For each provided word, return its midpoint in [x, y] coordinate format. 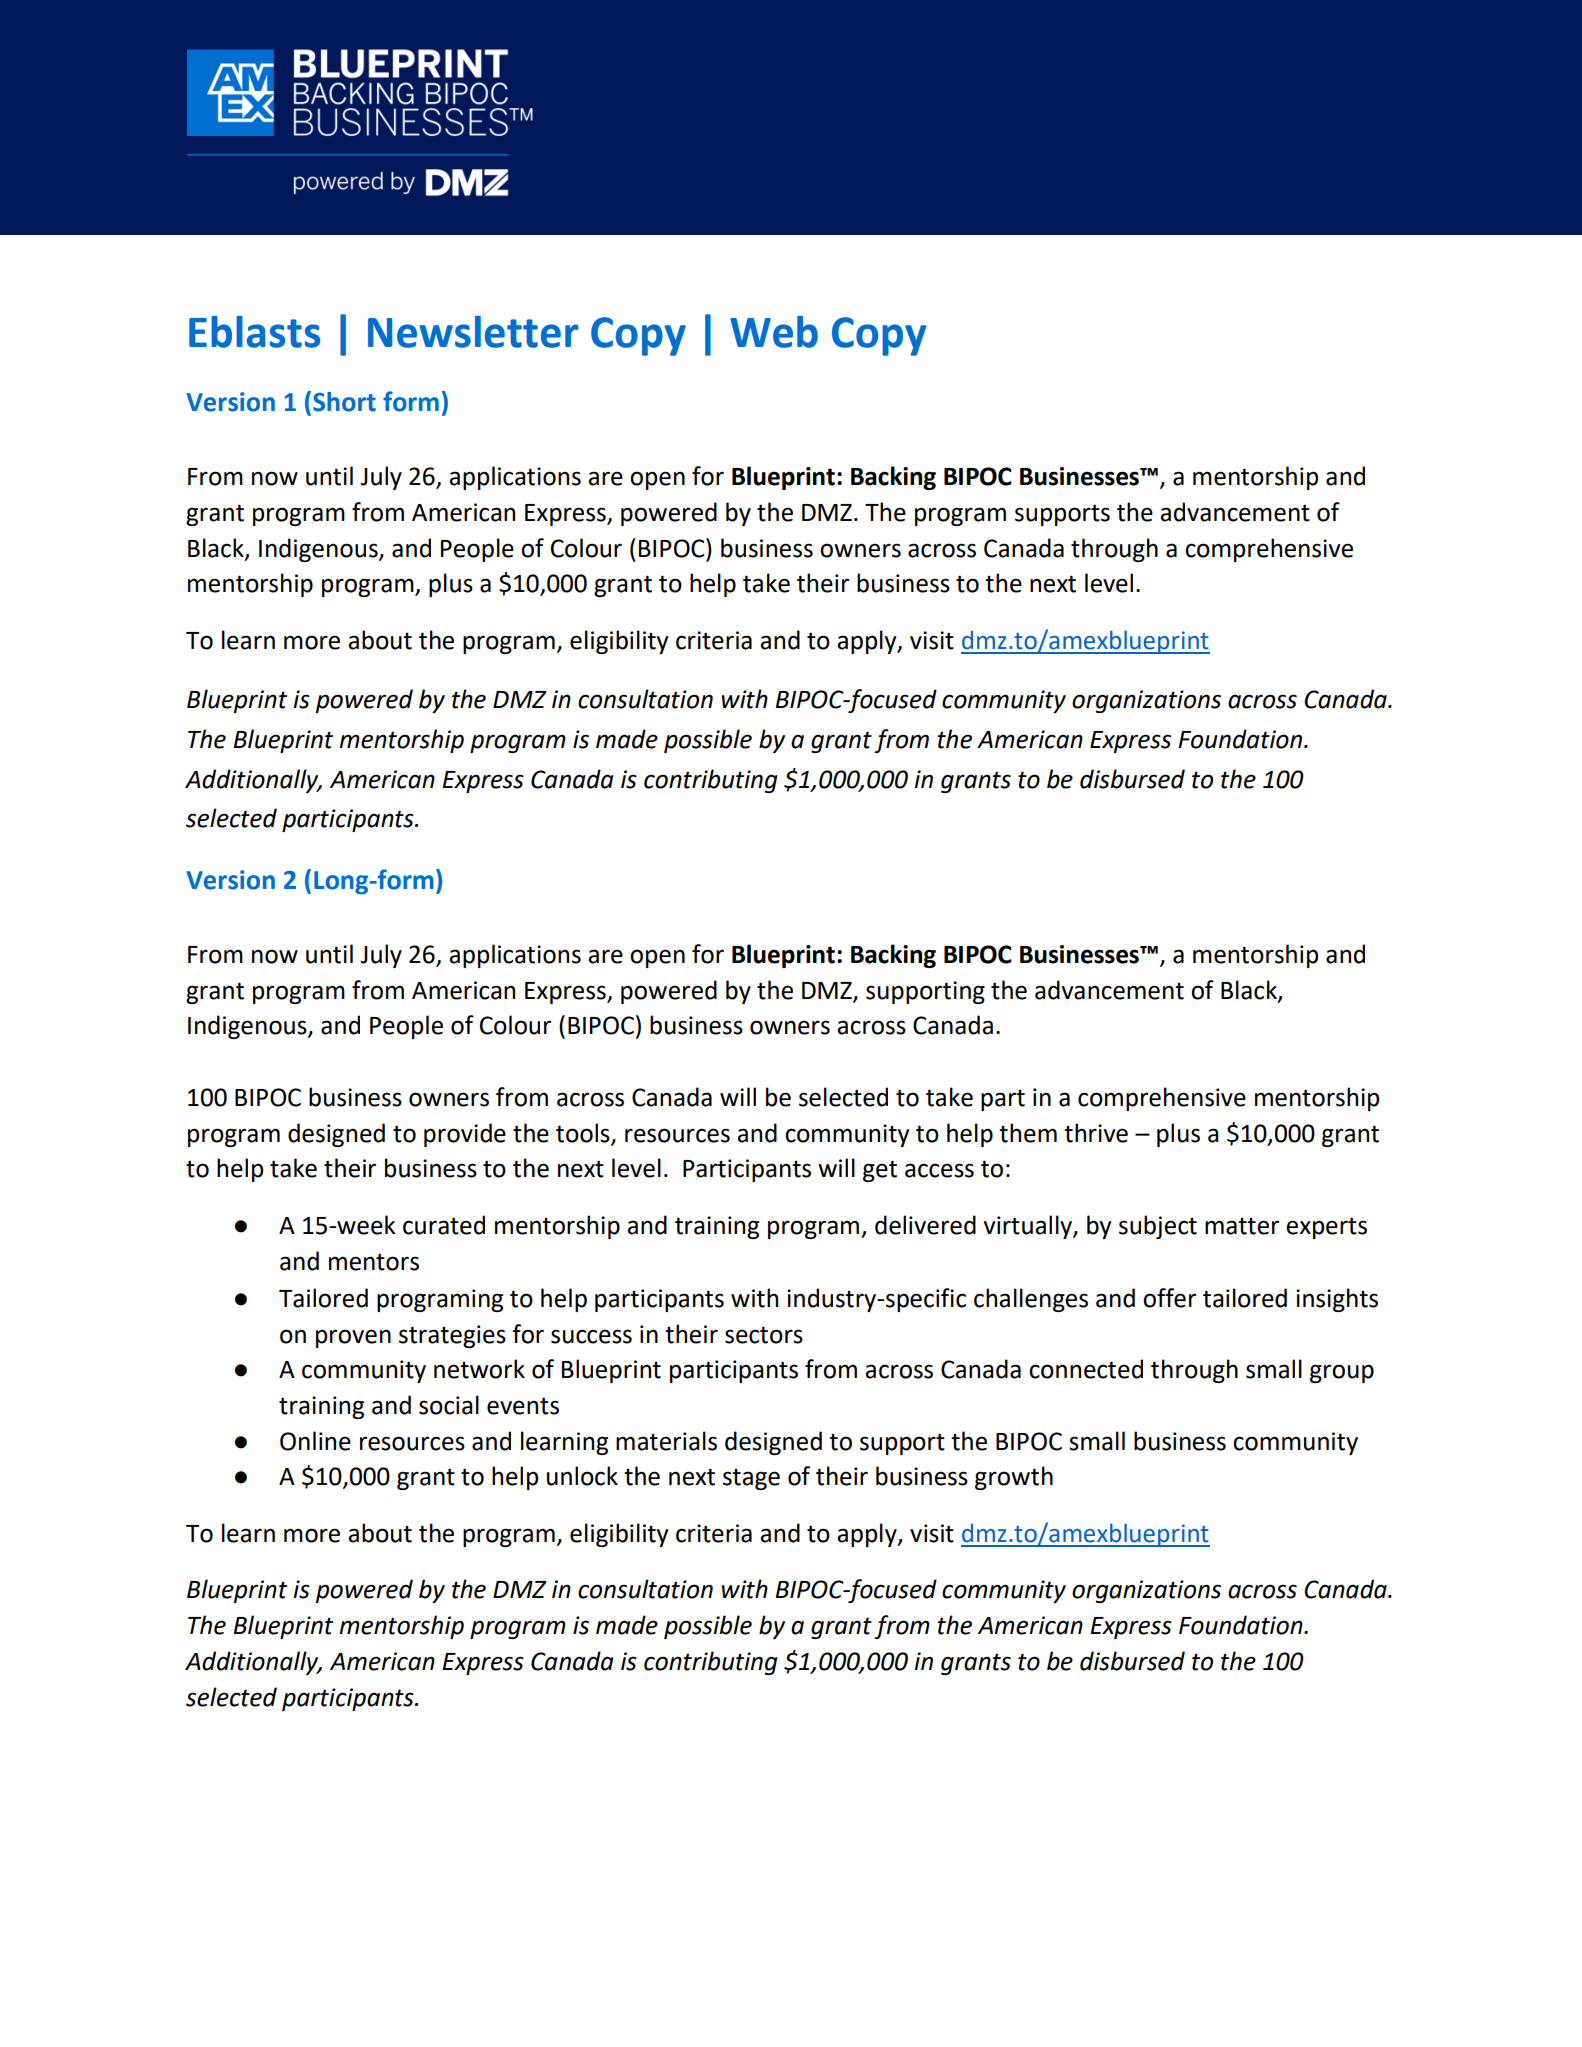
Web [774, 332]
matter [1242, 1226]
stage [751, 1479]
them [1028, 1133]
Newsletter [473, 332]
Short [344, 402]
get [880, 1171]
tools [584, 1133]
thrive [1096, 1133]
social [449, 1405]
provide [465, 1135]
